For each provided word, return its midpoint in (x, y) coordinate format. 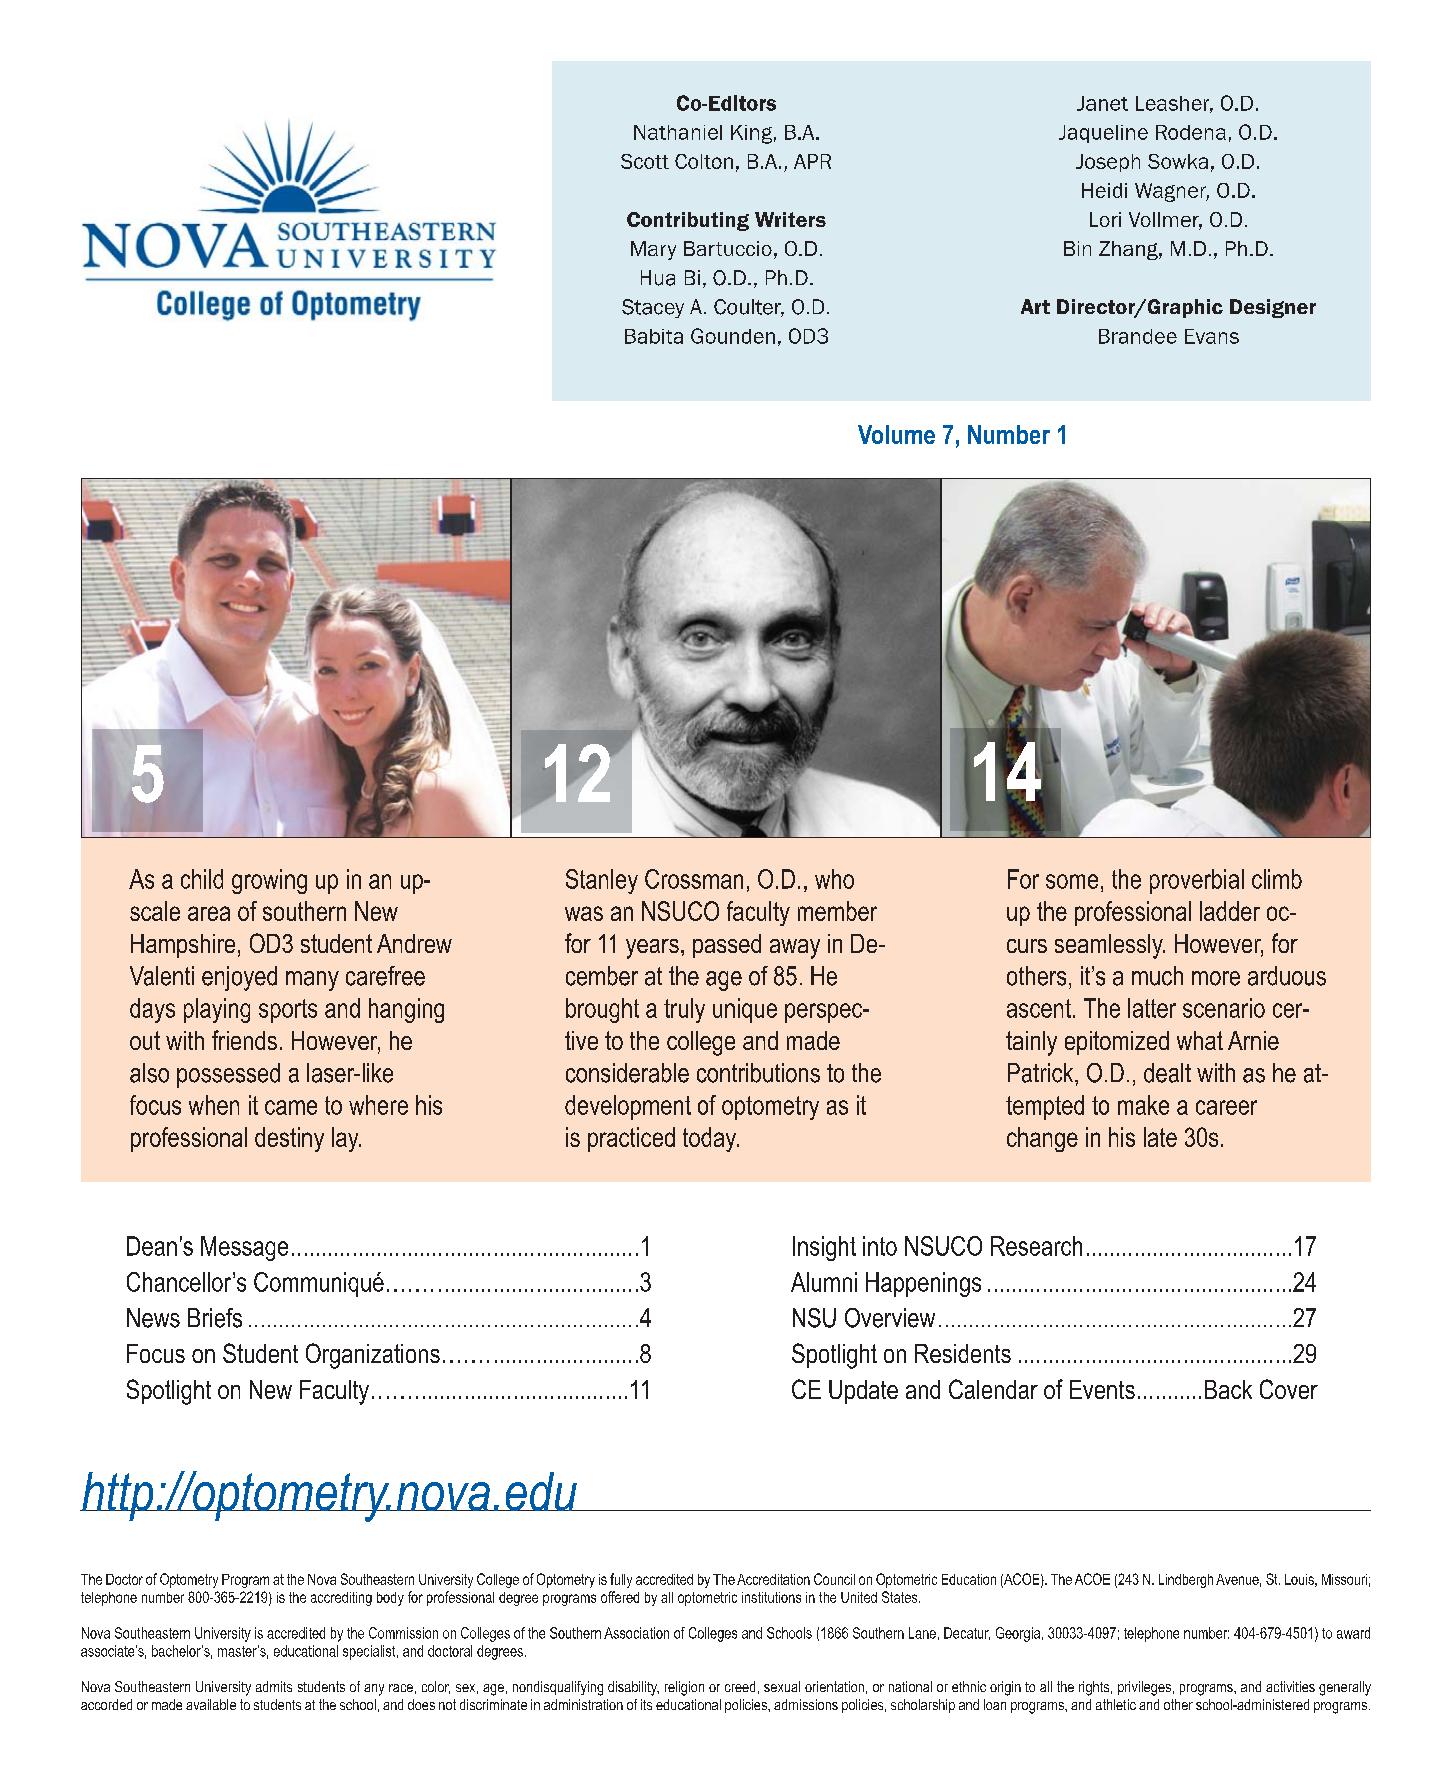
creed (740, 1686)
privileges (1144, 1688)
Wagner (1172, 192)
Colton (704, 161)
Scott (645, 161)
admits (274, 1686)
